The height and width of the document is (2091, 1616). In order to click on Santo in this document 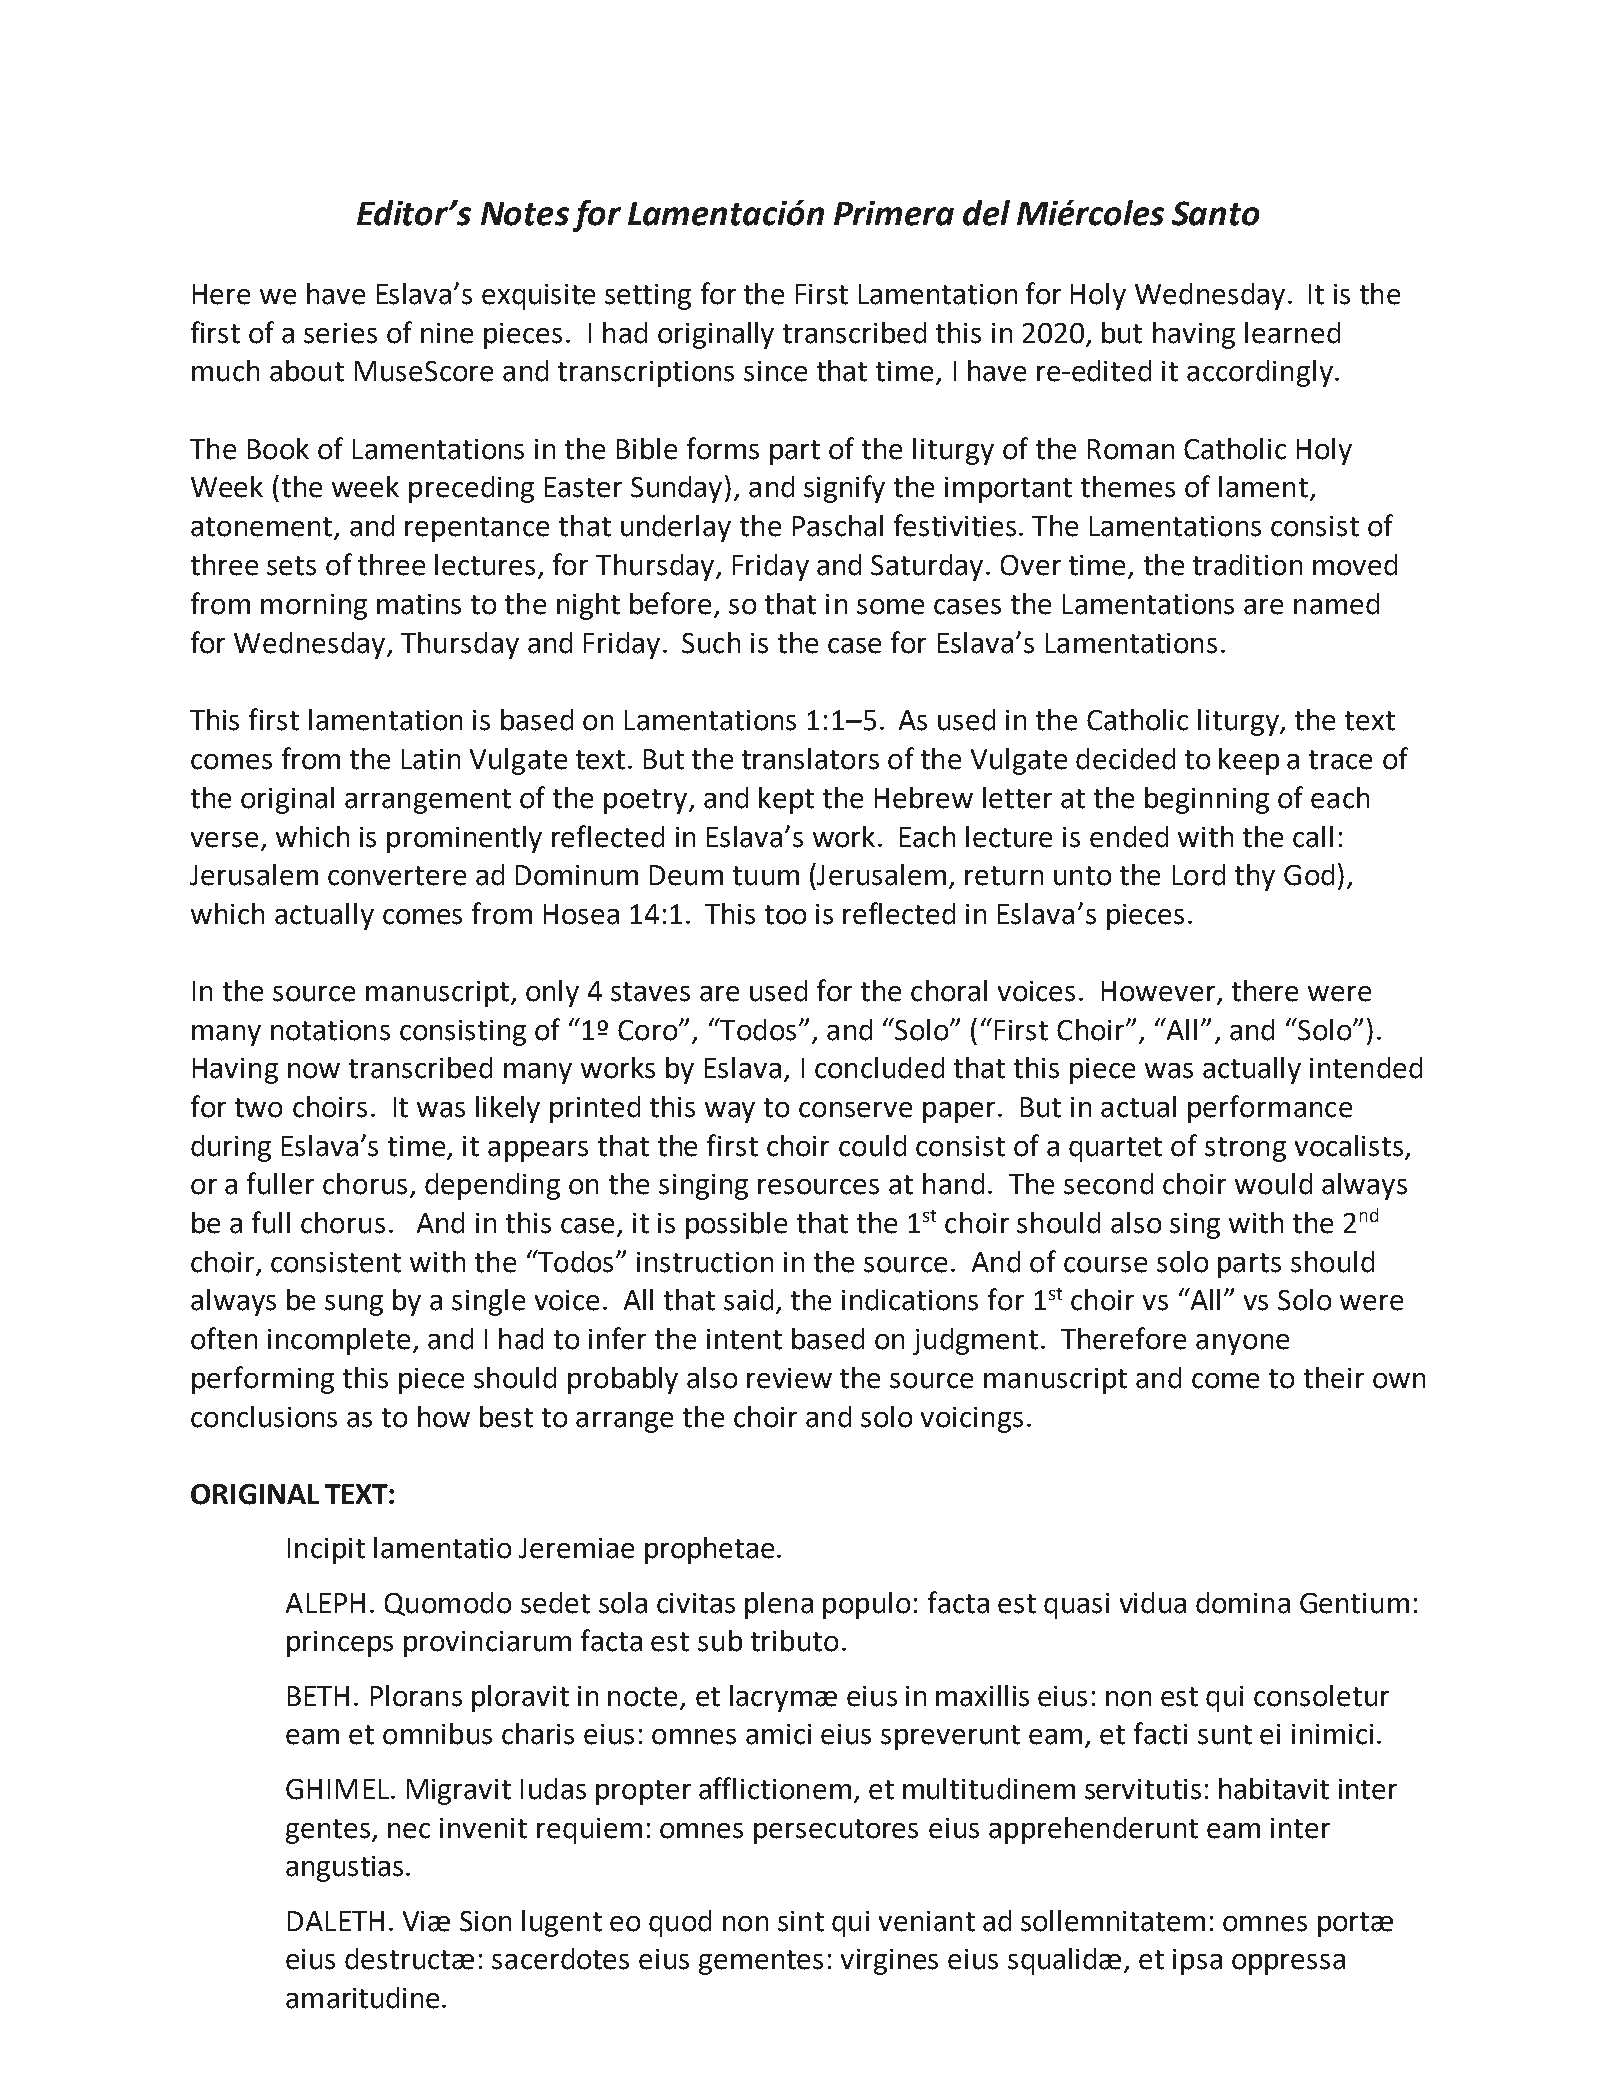, I will do `click(1215, 213)`.
